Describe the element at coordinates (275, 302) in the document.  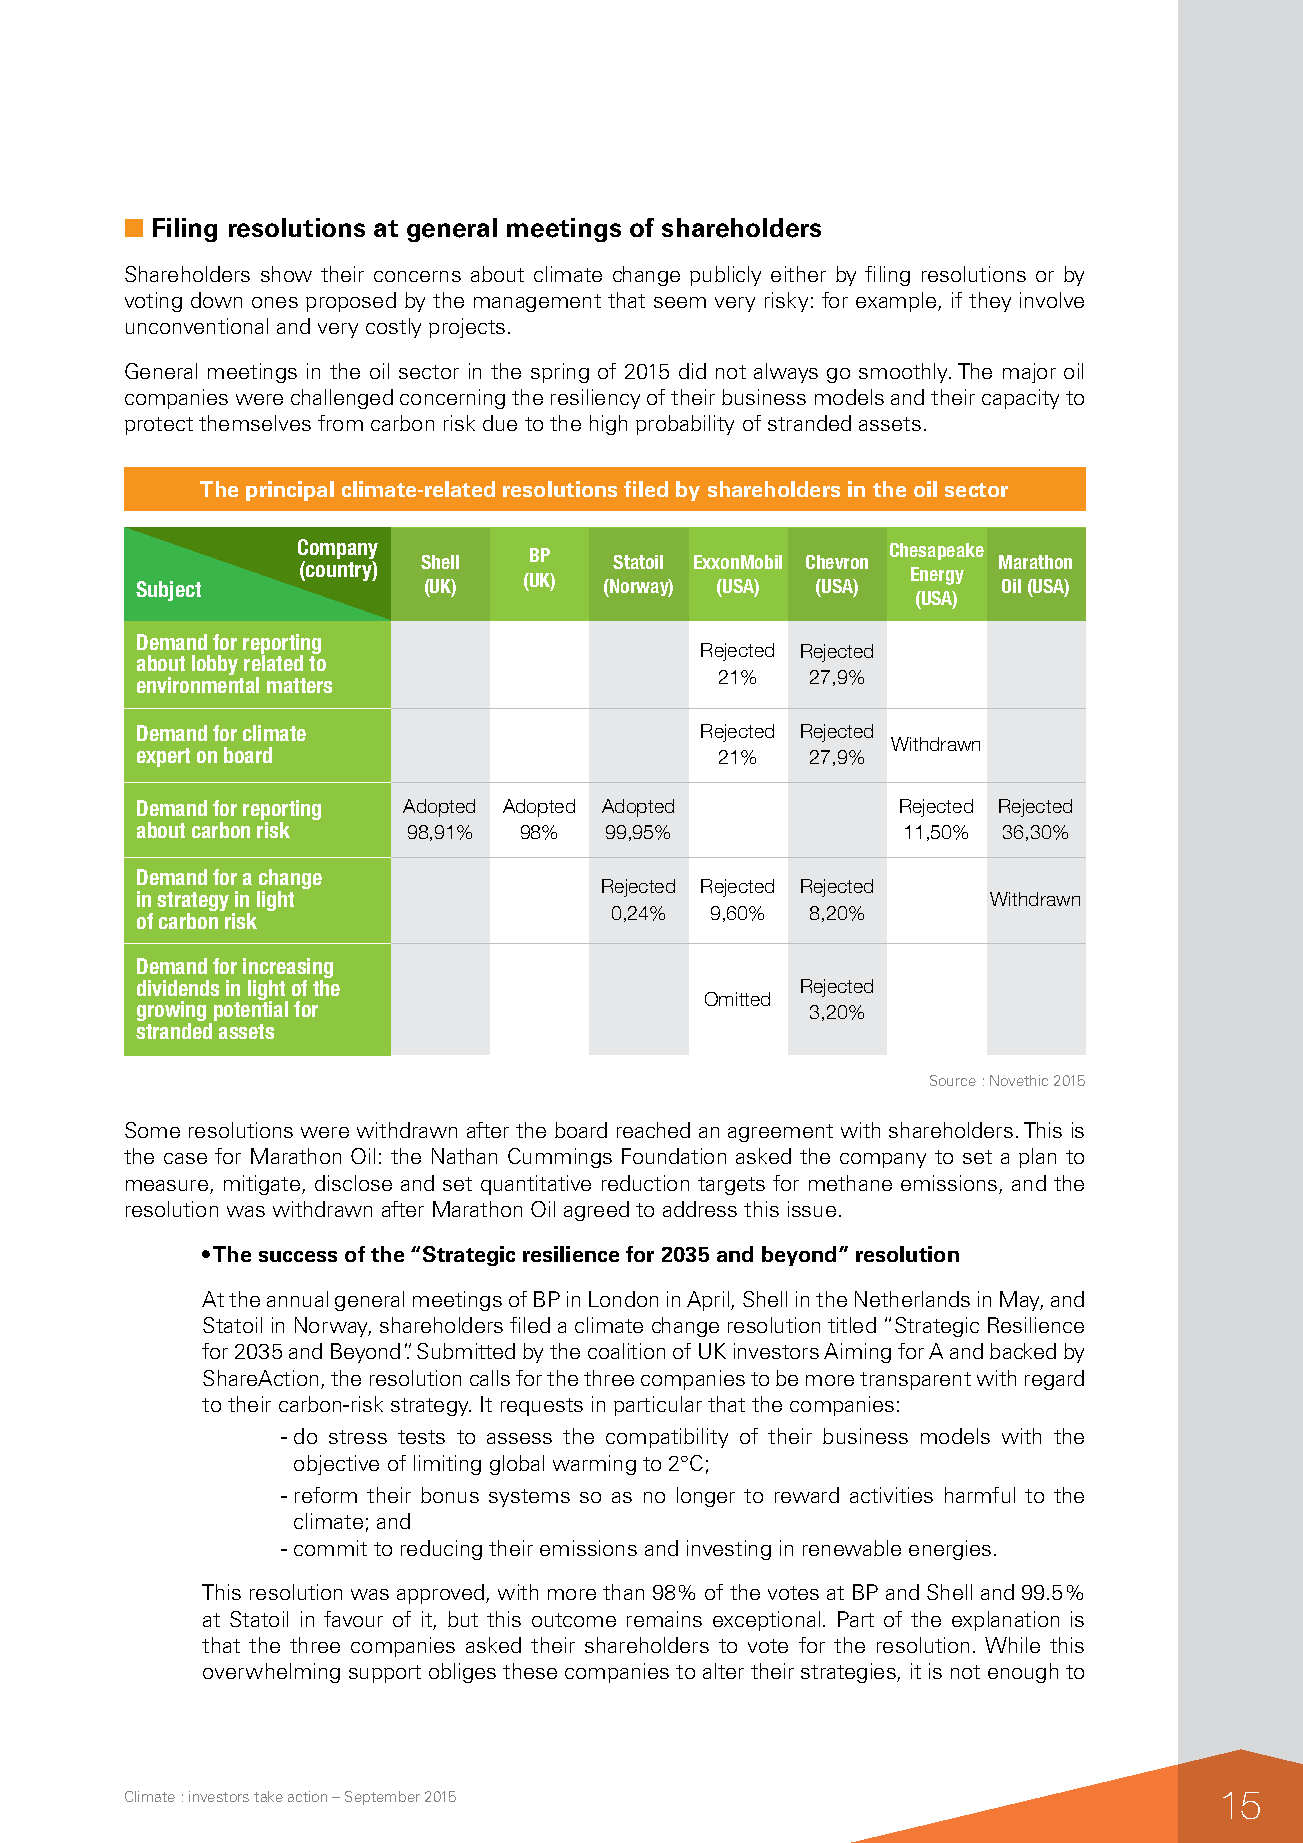
I see `ones` at that location.
